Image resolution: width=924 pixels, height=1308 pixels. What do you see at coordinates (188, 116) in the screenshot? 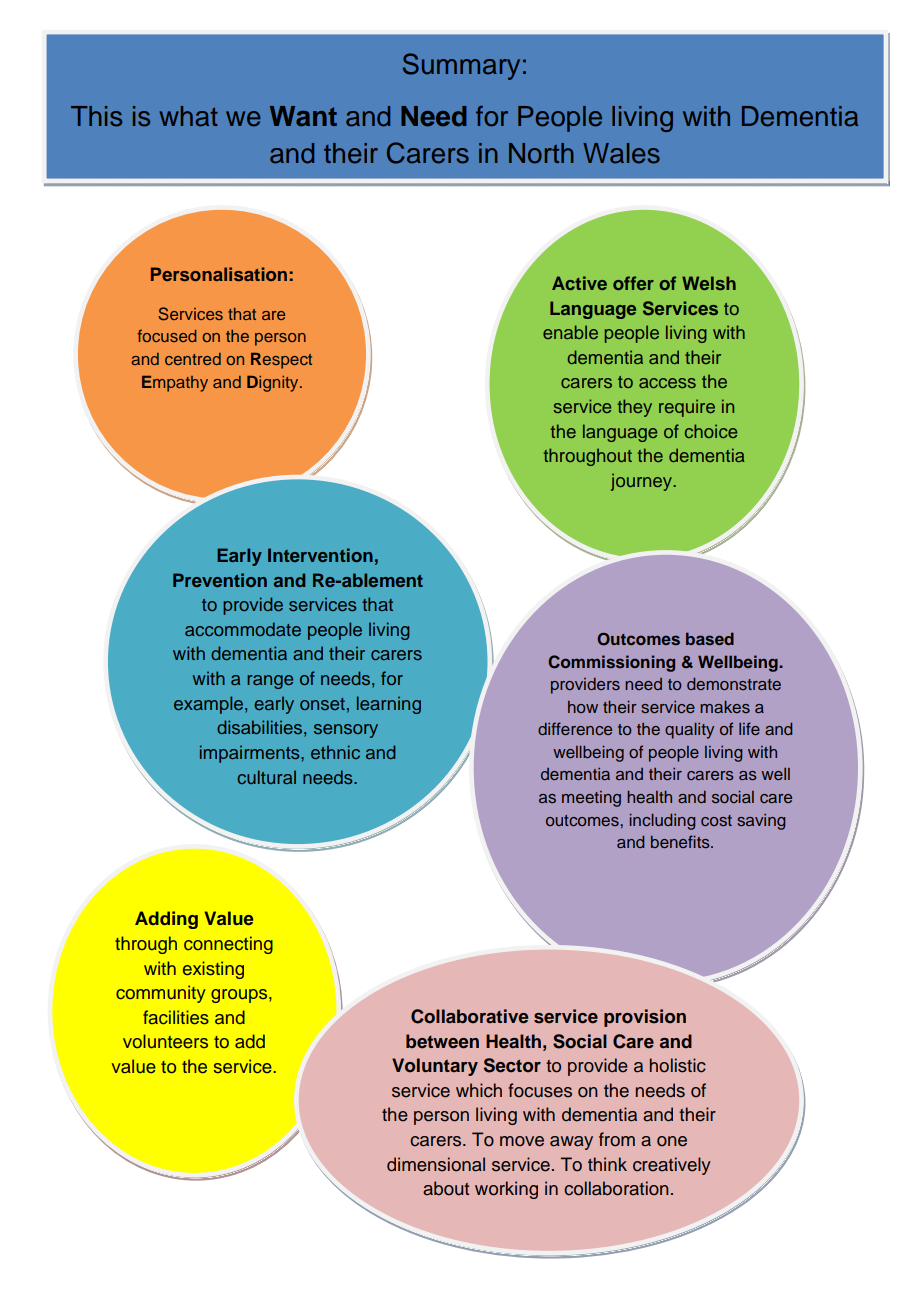
I see `what` at bounding box center [188, 116].
